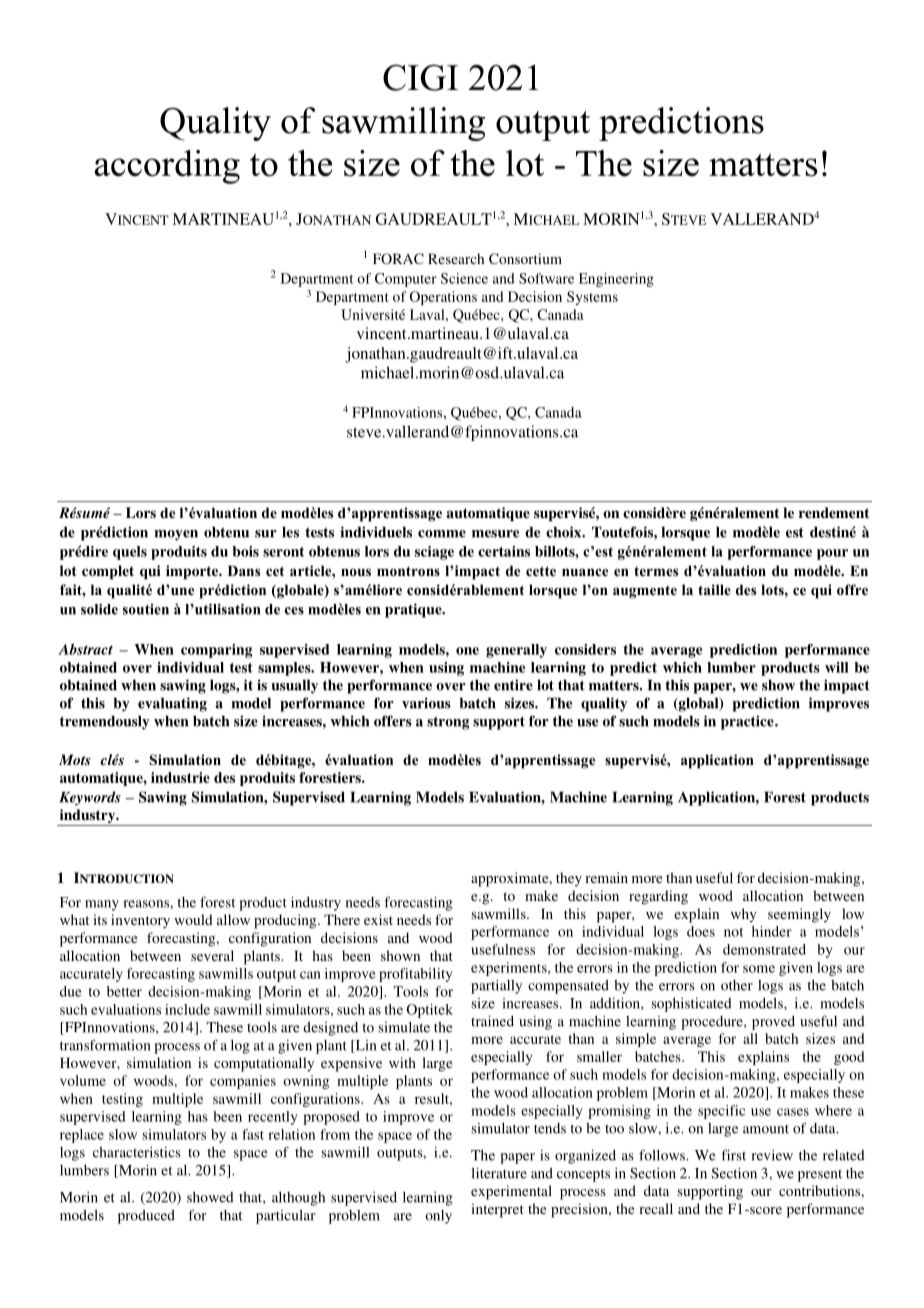 The image size is (924, 1308). What do you see at coordinates (167, 167) in the image?
I see `according` at bounding box center [167, 167].
